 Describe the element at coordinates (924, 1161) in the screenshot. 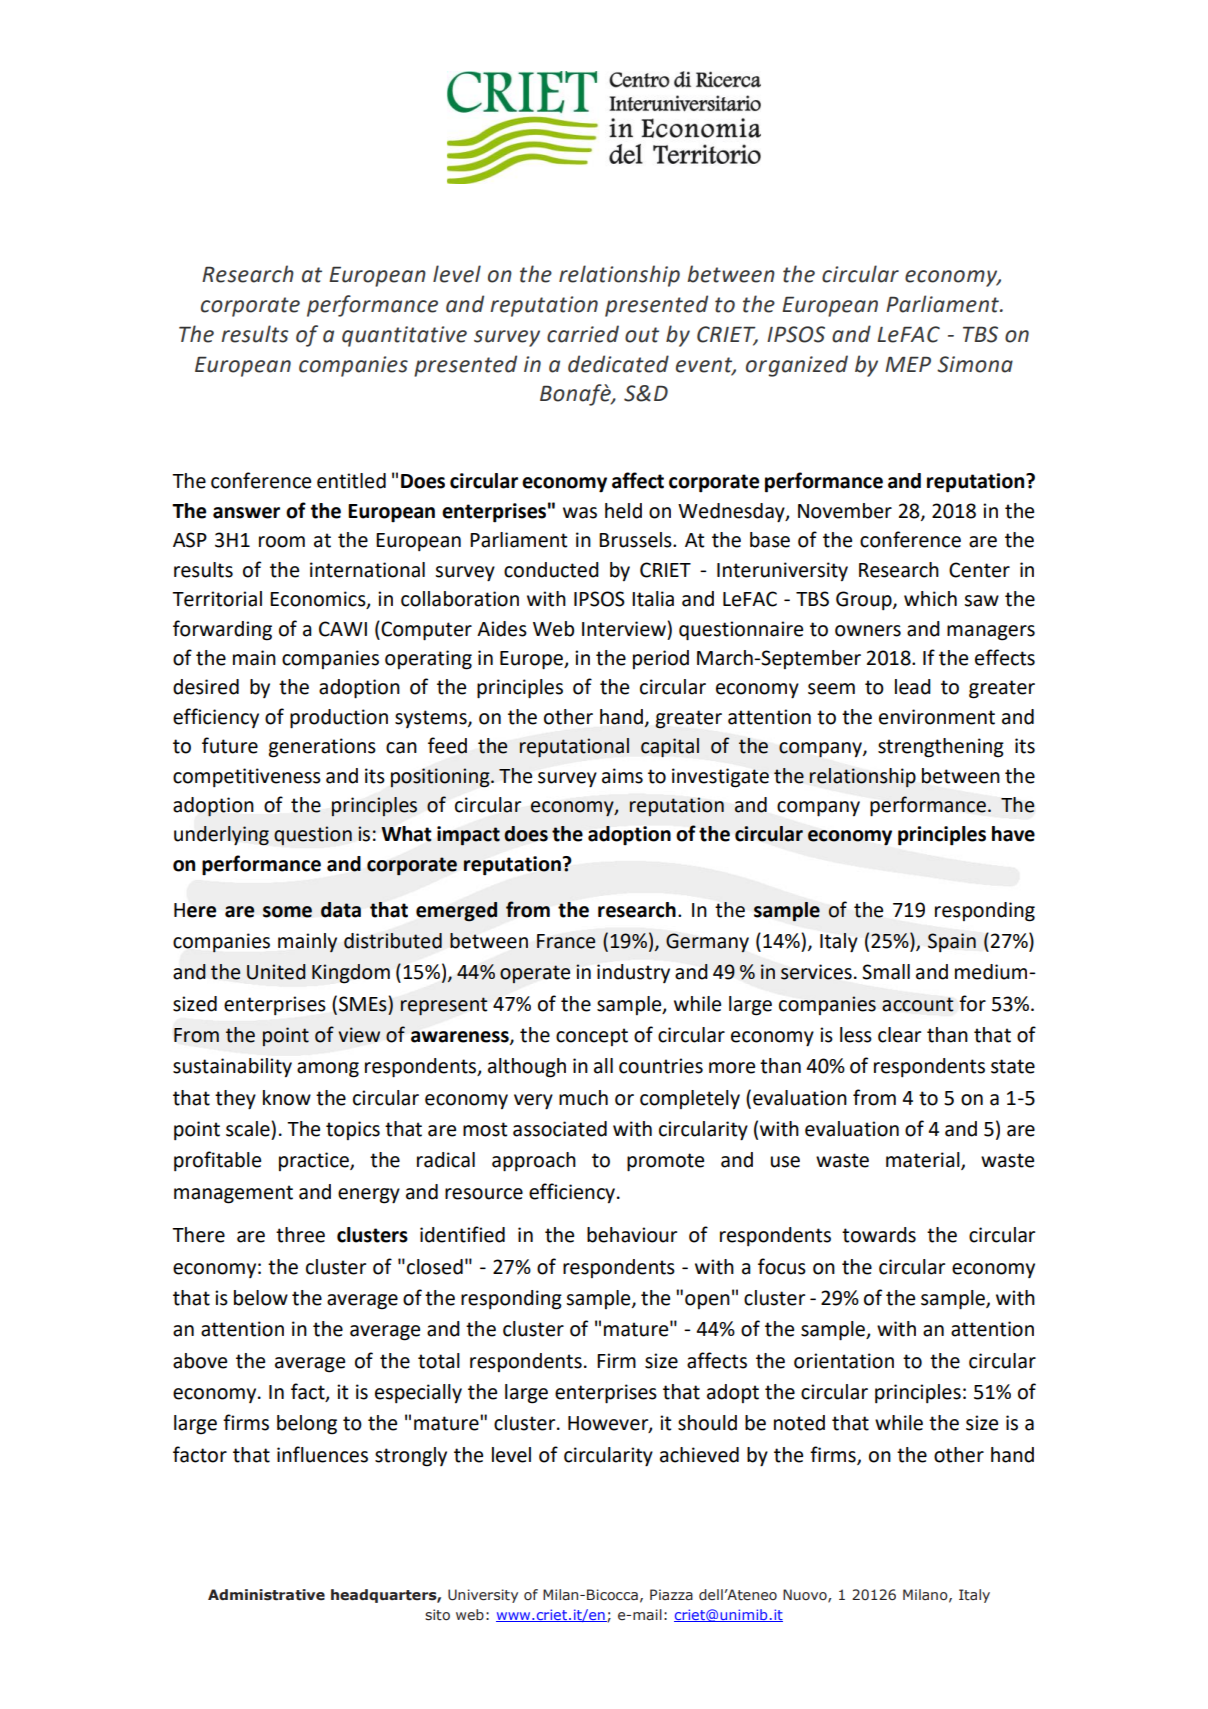

I see `material` at that location.
